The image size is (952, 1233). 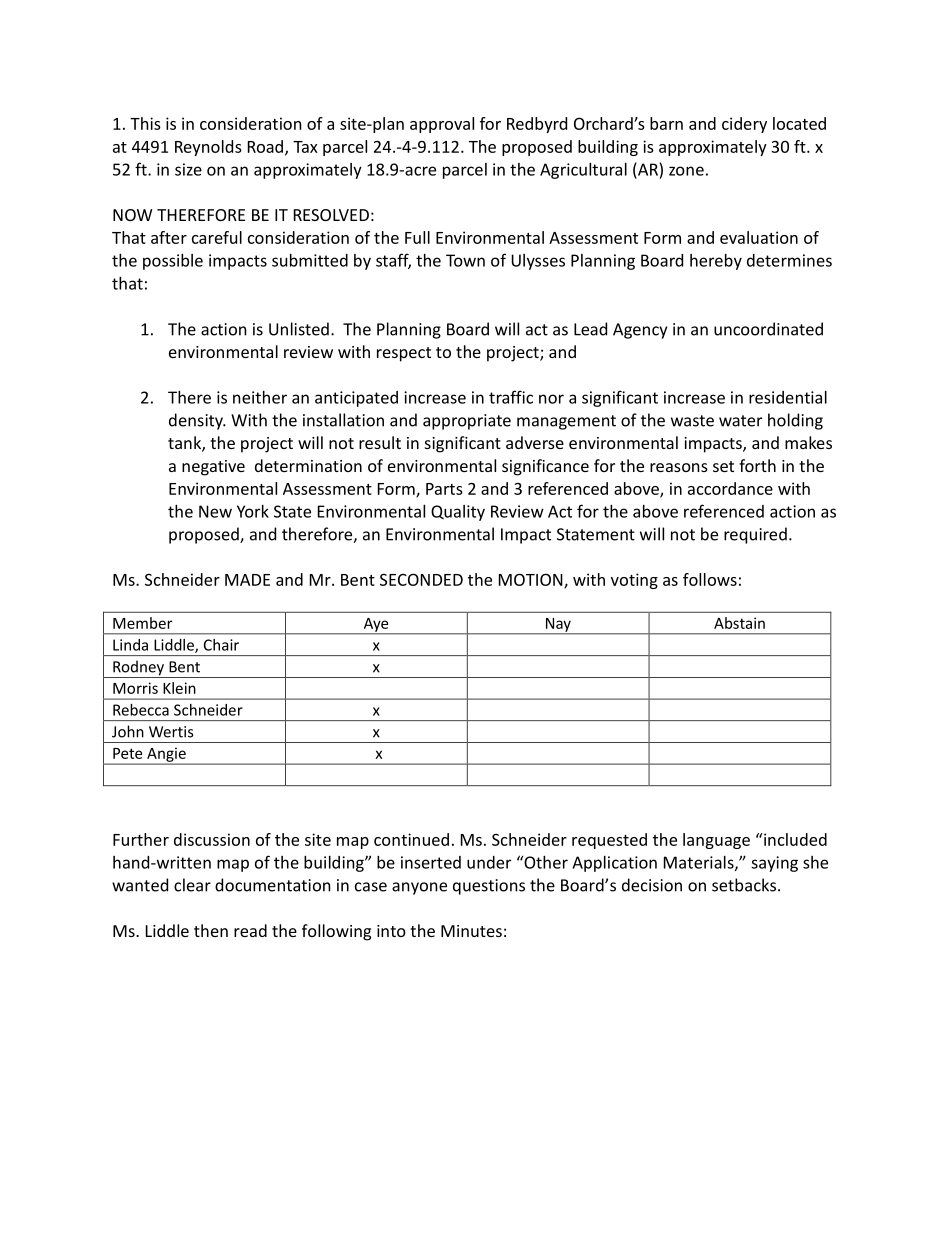 What do you see at coordinates (211, 930) in the screenshot?
I see `then` at bounding box center [211, 930].
